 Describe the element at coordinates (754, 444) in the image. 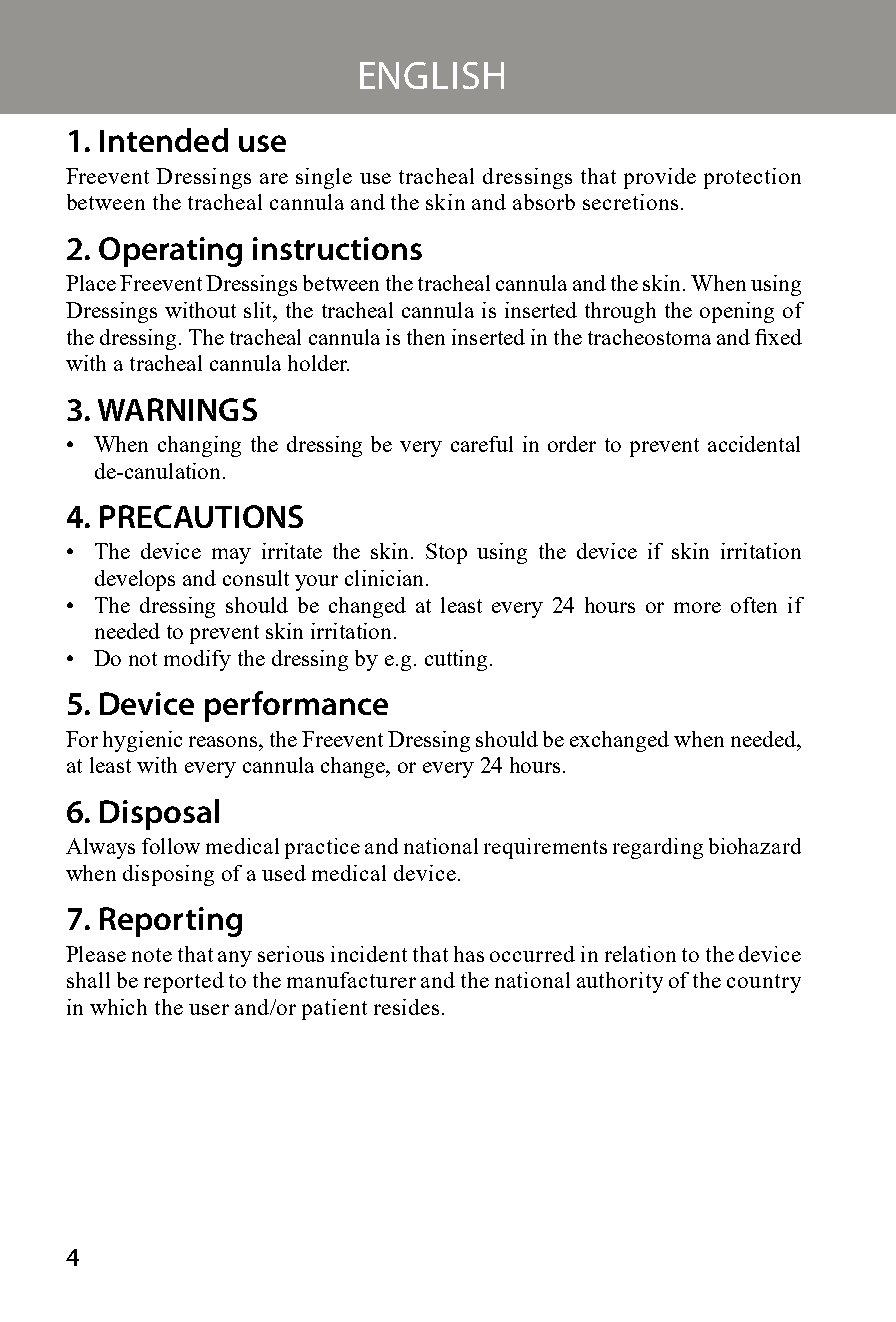

I see `accidental` at that location.
